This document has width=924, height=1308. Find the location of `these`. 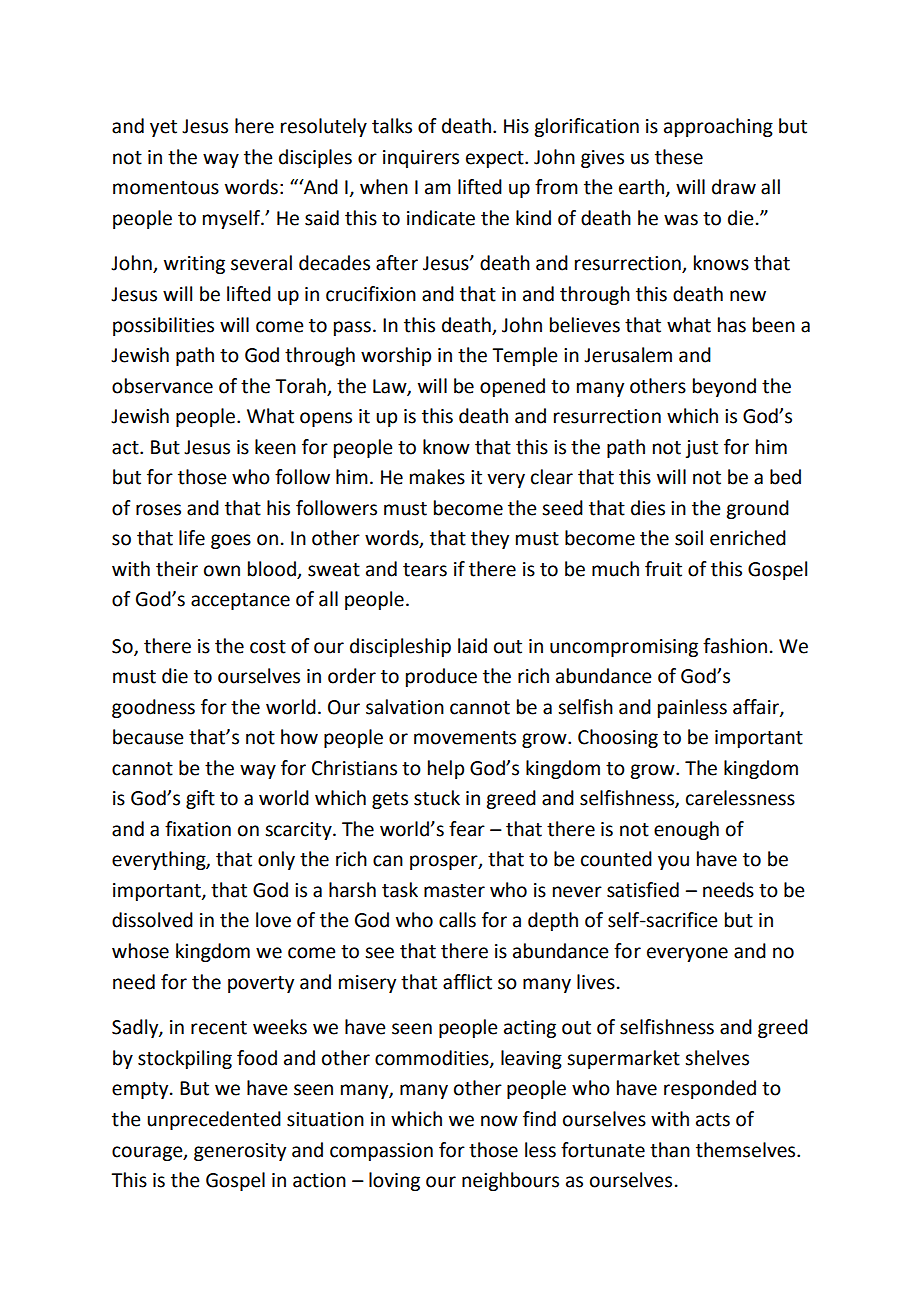

these is located at coordinates (679, 157).
